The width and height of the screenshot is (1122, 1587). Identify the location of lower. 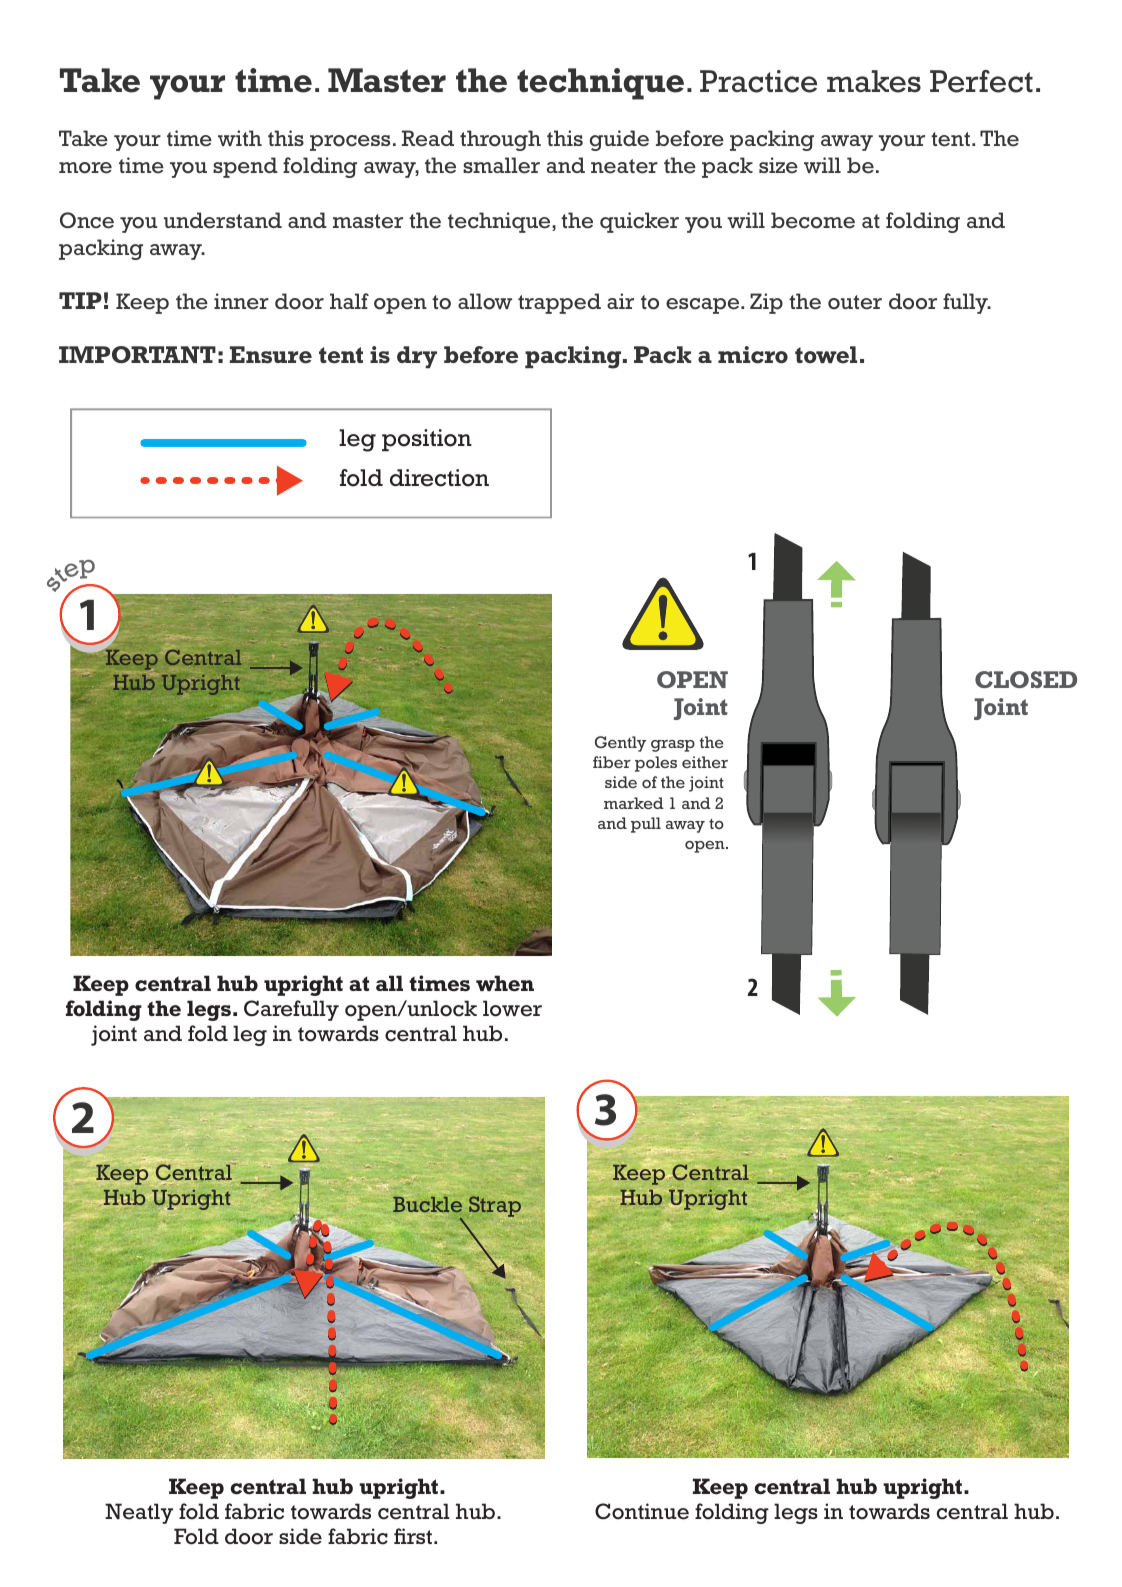
(512, 1008).
